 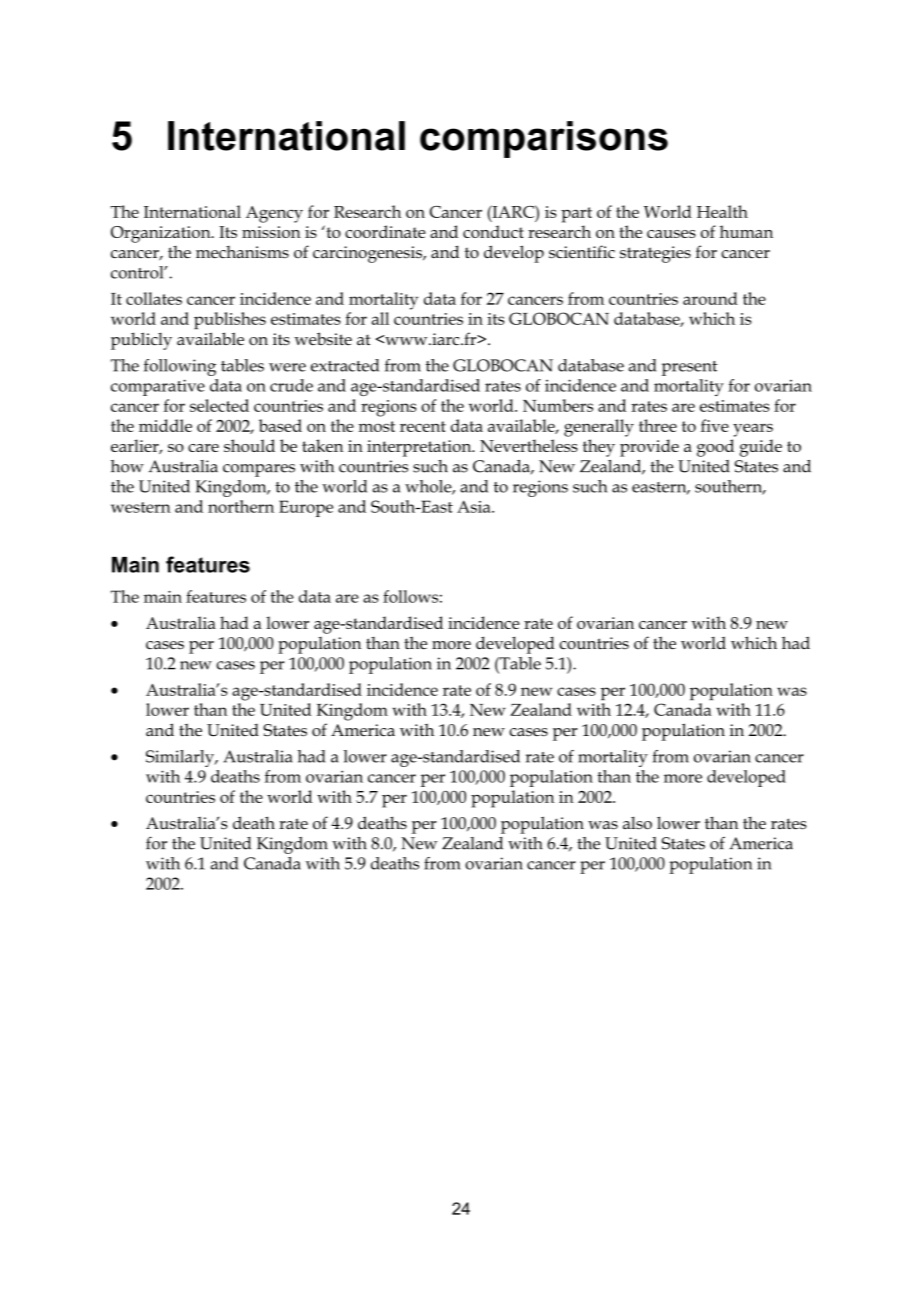 I want to click on three, so click(x=658, y=425).
